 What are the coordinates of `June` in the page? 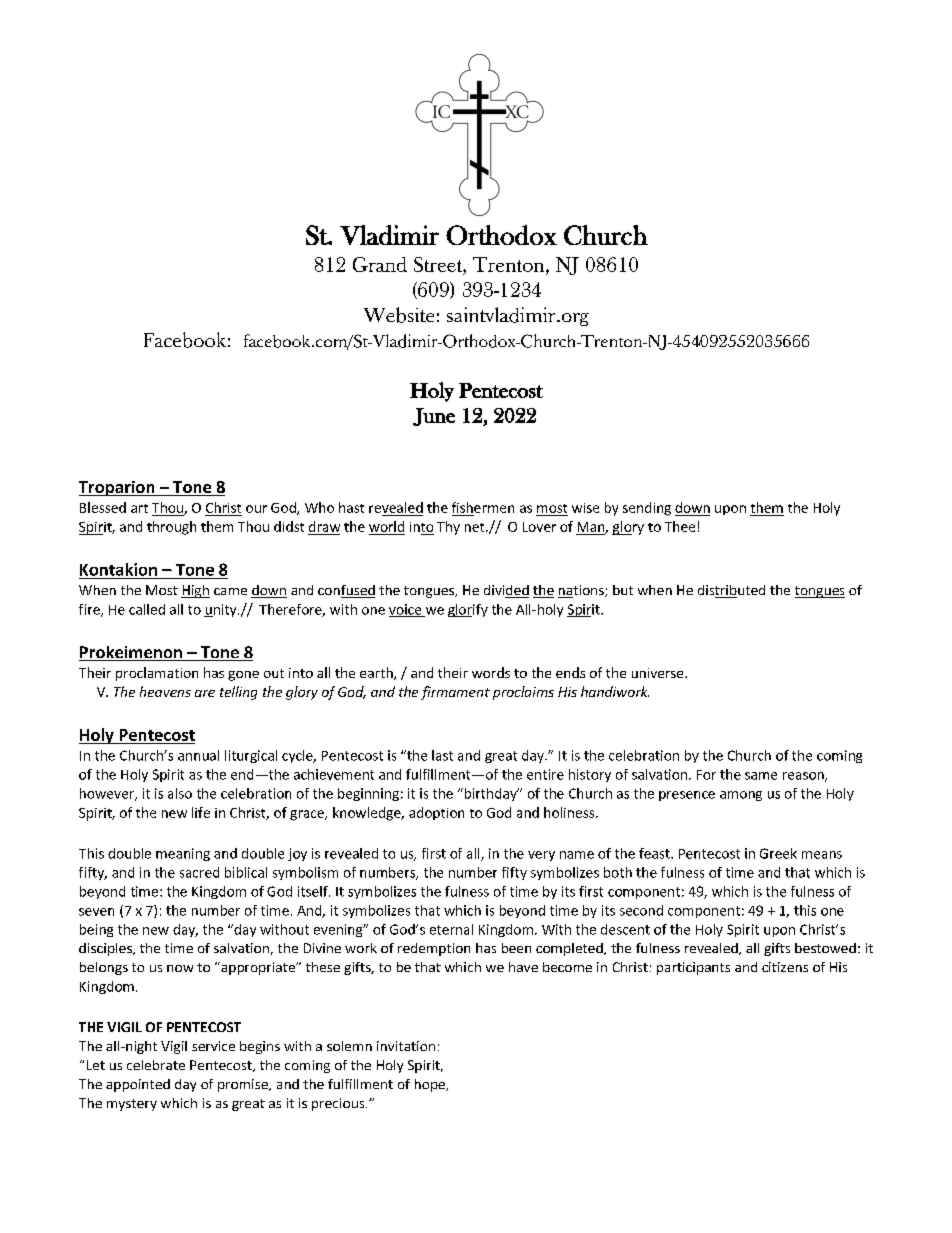 It's located at (434, 417).
